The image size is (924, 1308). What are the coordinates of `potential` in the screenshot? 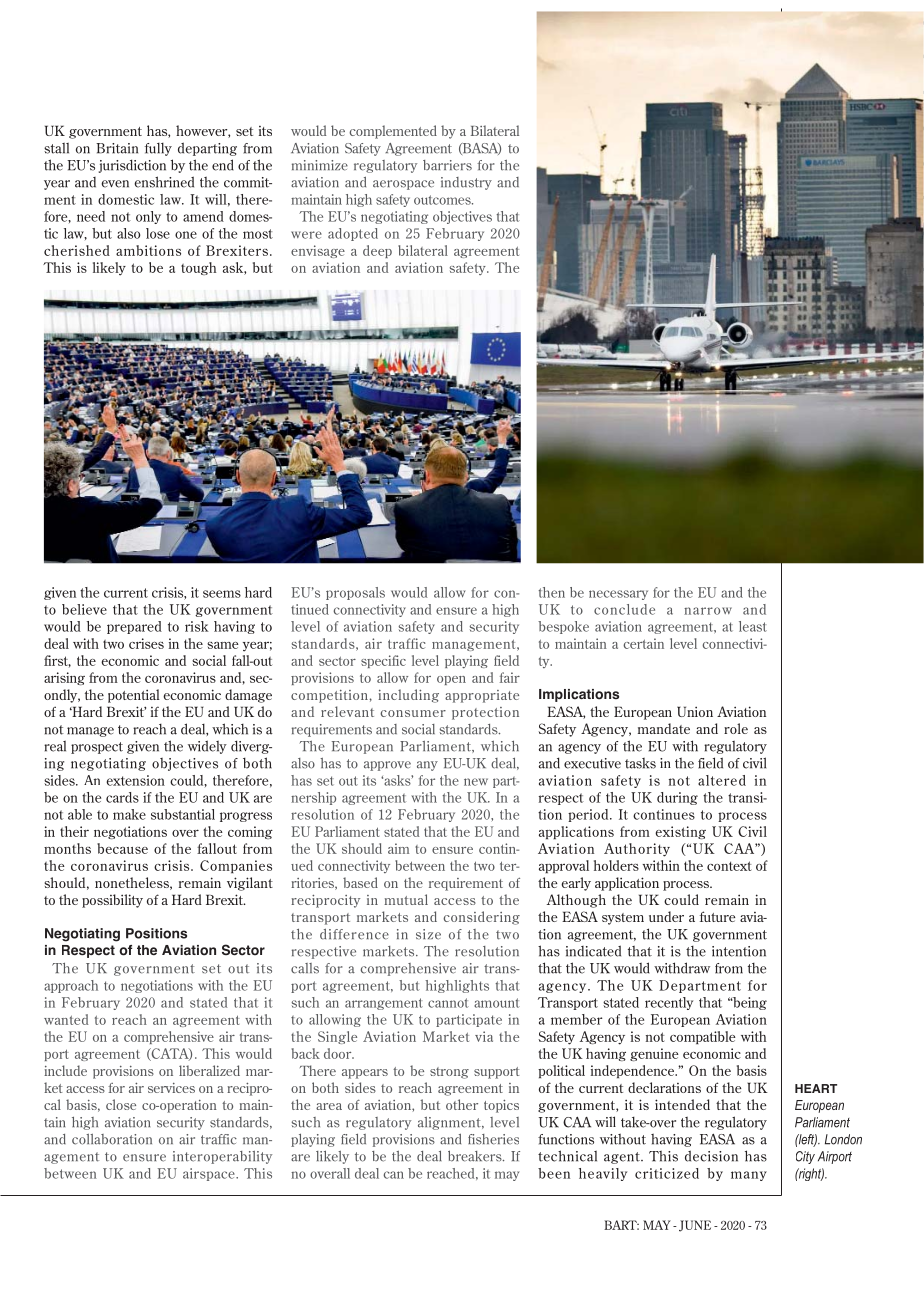 It's located at (134, 696).
